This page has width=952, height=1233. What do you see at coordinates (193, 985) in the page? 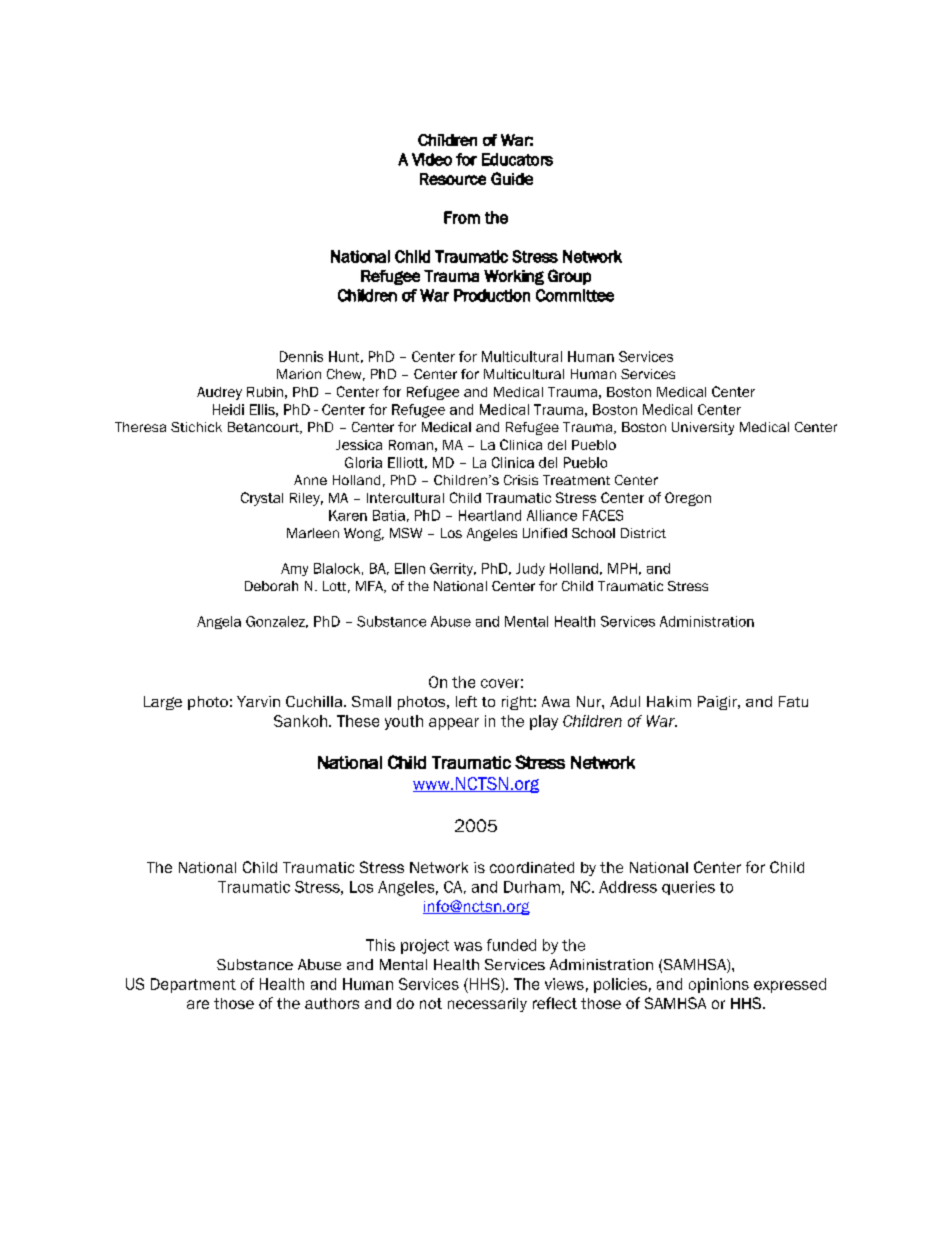
I see `Department` at bounding box center [193, 985].
